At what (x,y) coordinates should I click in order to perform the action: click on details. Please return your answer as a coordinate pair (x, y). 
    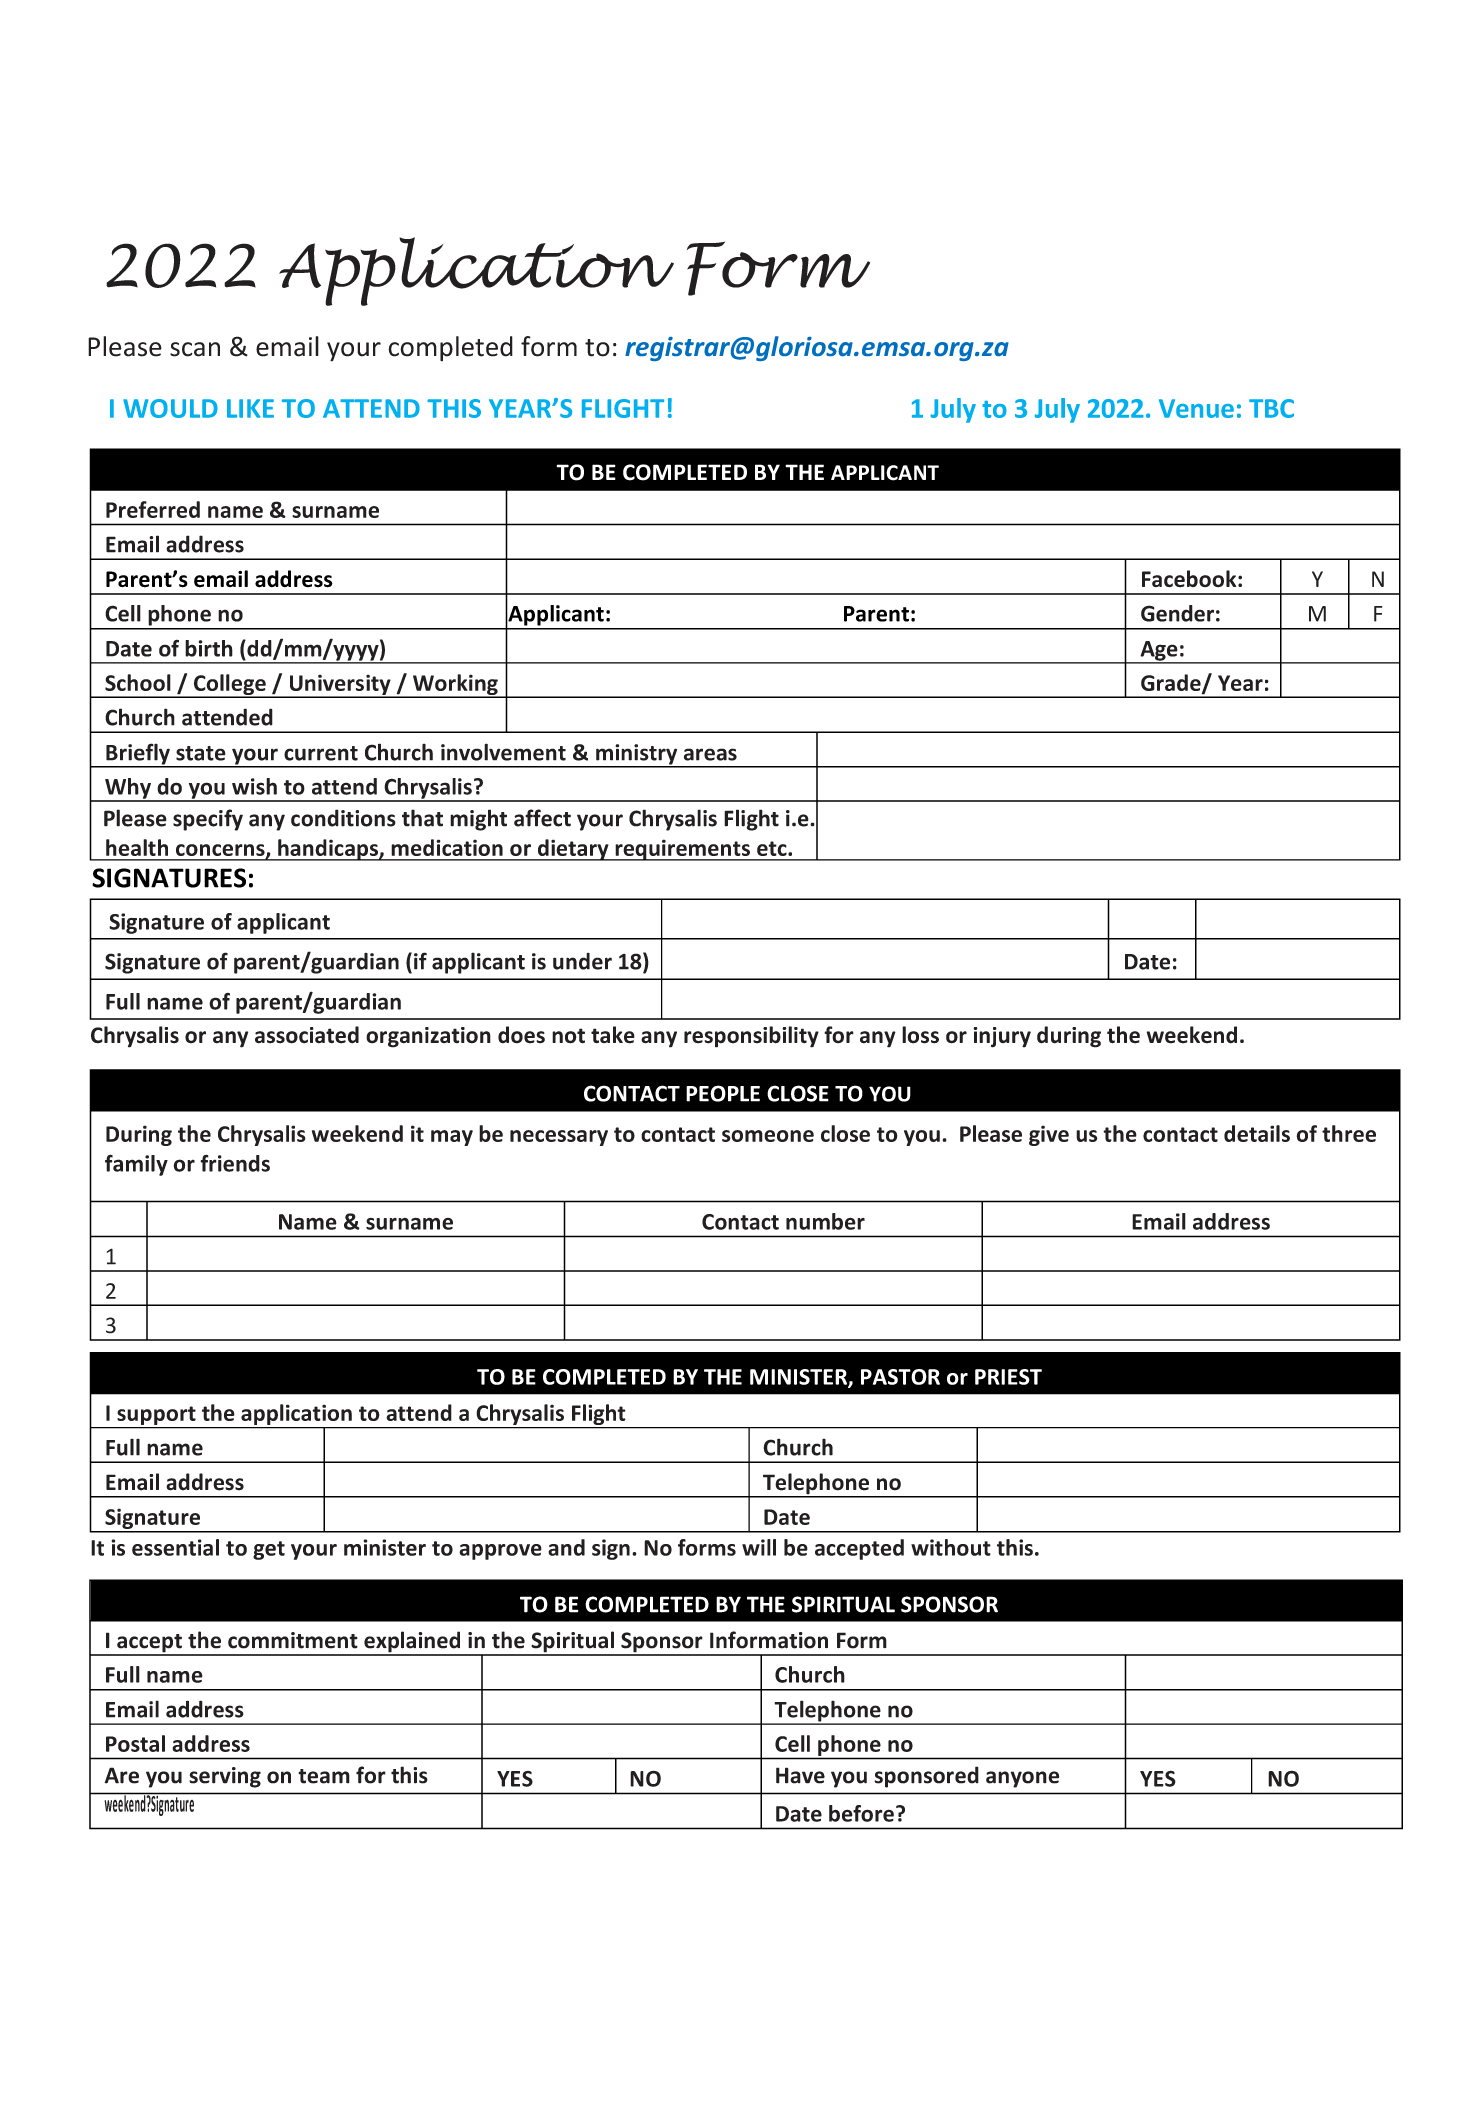
    Looking at the image, I should click on (1257, 1133).
